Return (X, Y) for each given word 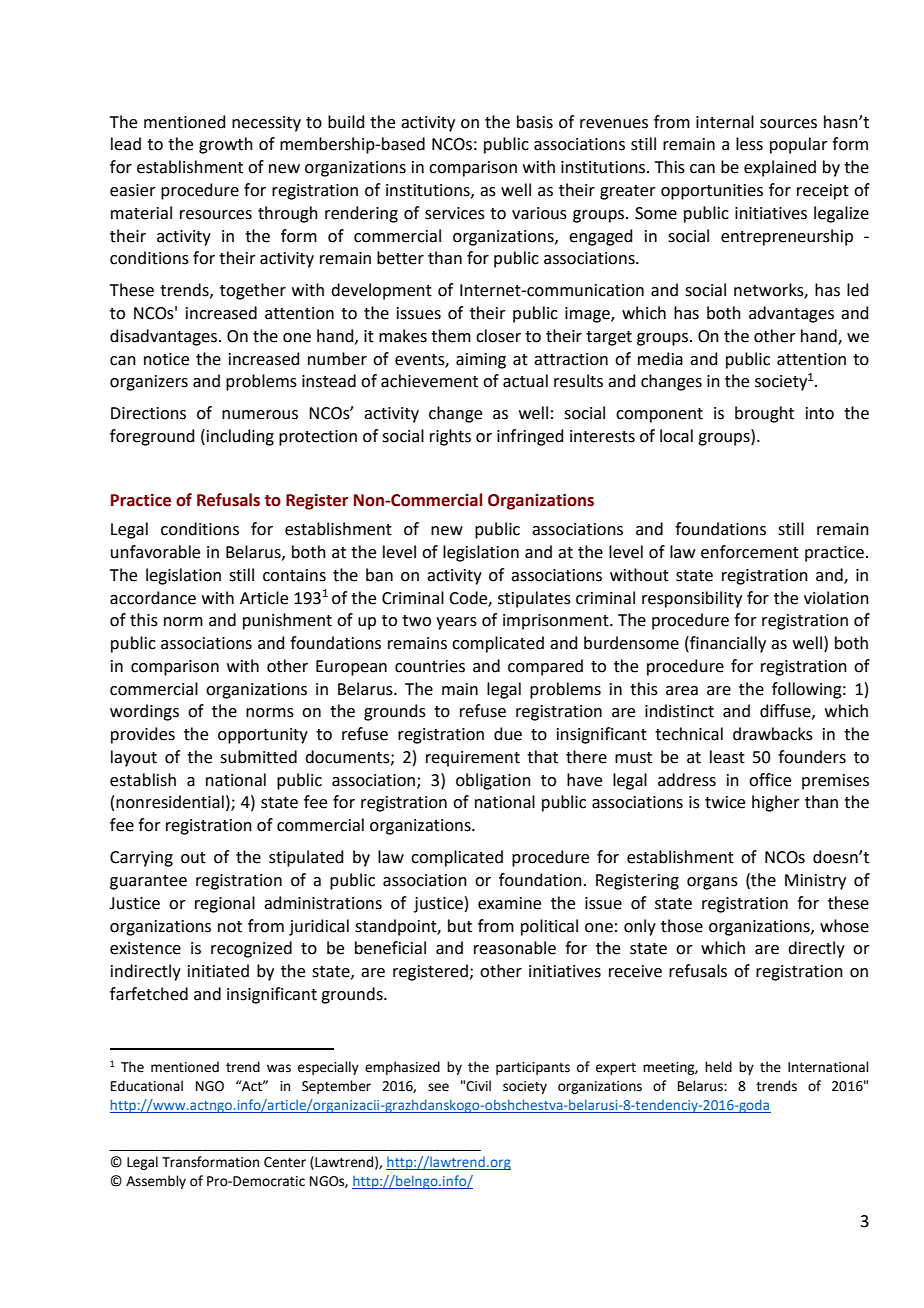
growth (226, 145)
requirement (473, 759)
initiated (218, 971)
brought (764, 414)
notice (166, 359)
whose (844, 926)
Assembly (156, 1182)
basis (535, 122)
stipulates (534, 599)
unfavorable (155, 552)
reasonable (515, 948)
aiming (481, 361)
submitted (258, 757)
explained (780, 168)
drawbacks (773, 734)
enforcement (750, 552)
